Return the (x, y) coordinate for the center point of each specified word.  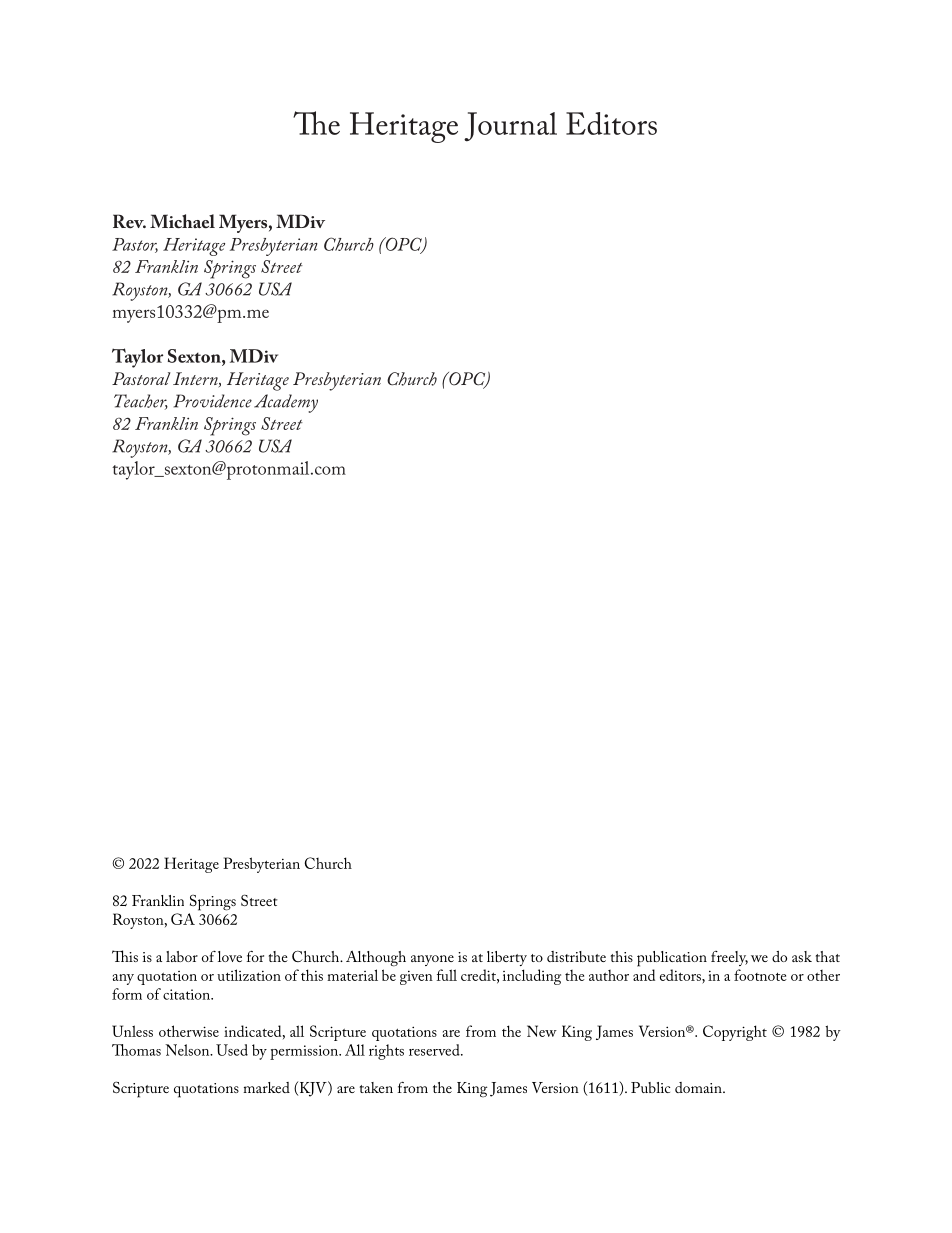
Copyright (735, 1033)
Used (232, 1050)
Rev (129, 221)
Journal (510, 127)
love (230, 956)
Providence (213, 401)
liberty (507, 958)
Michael (182, 221)
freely (729, 958)
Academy (286, 403)
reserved (435, 1050)
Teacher (141, 402)
